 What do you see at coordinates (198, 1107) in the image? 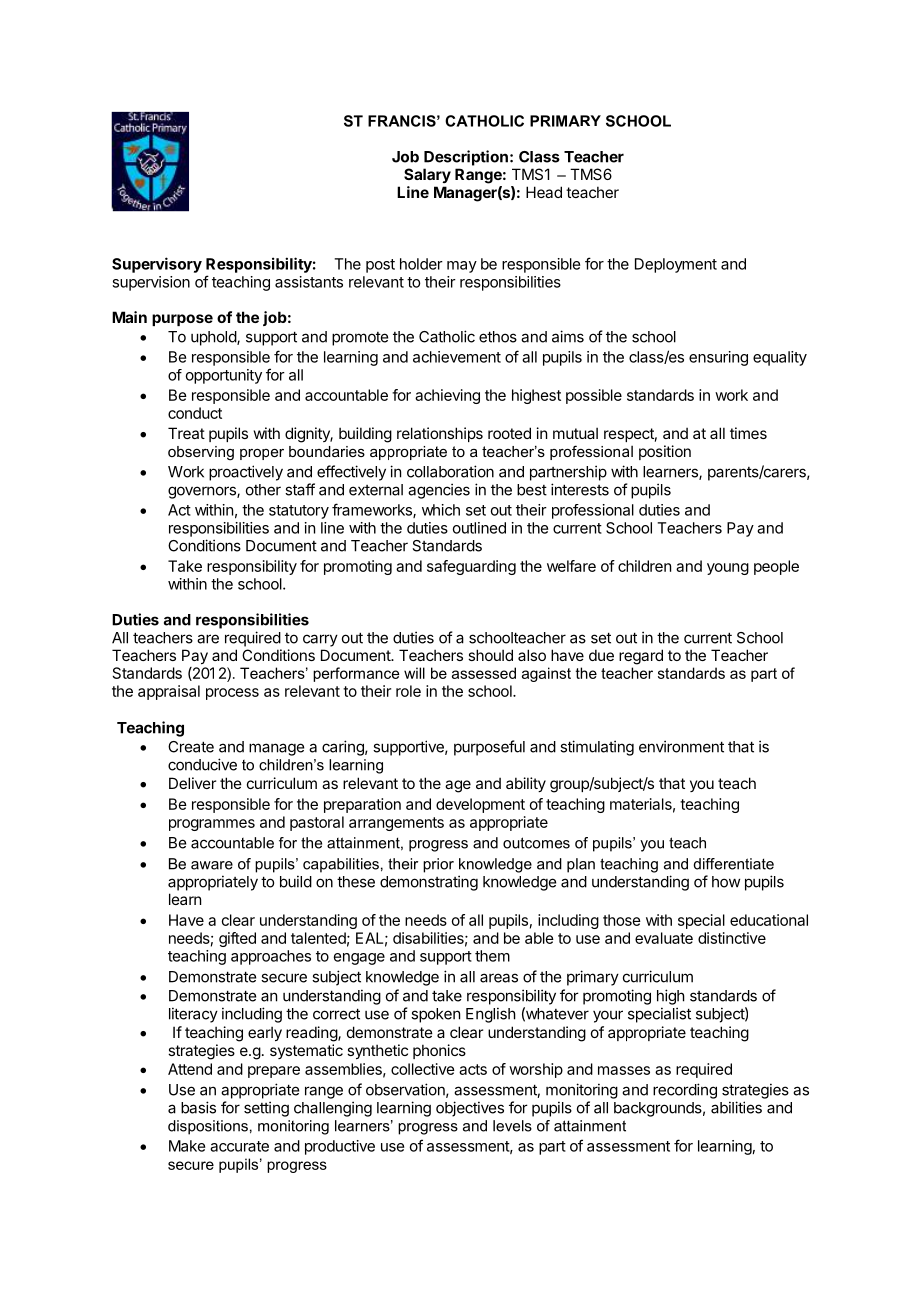
I see `basis` at bounding box center [198, 1107].
